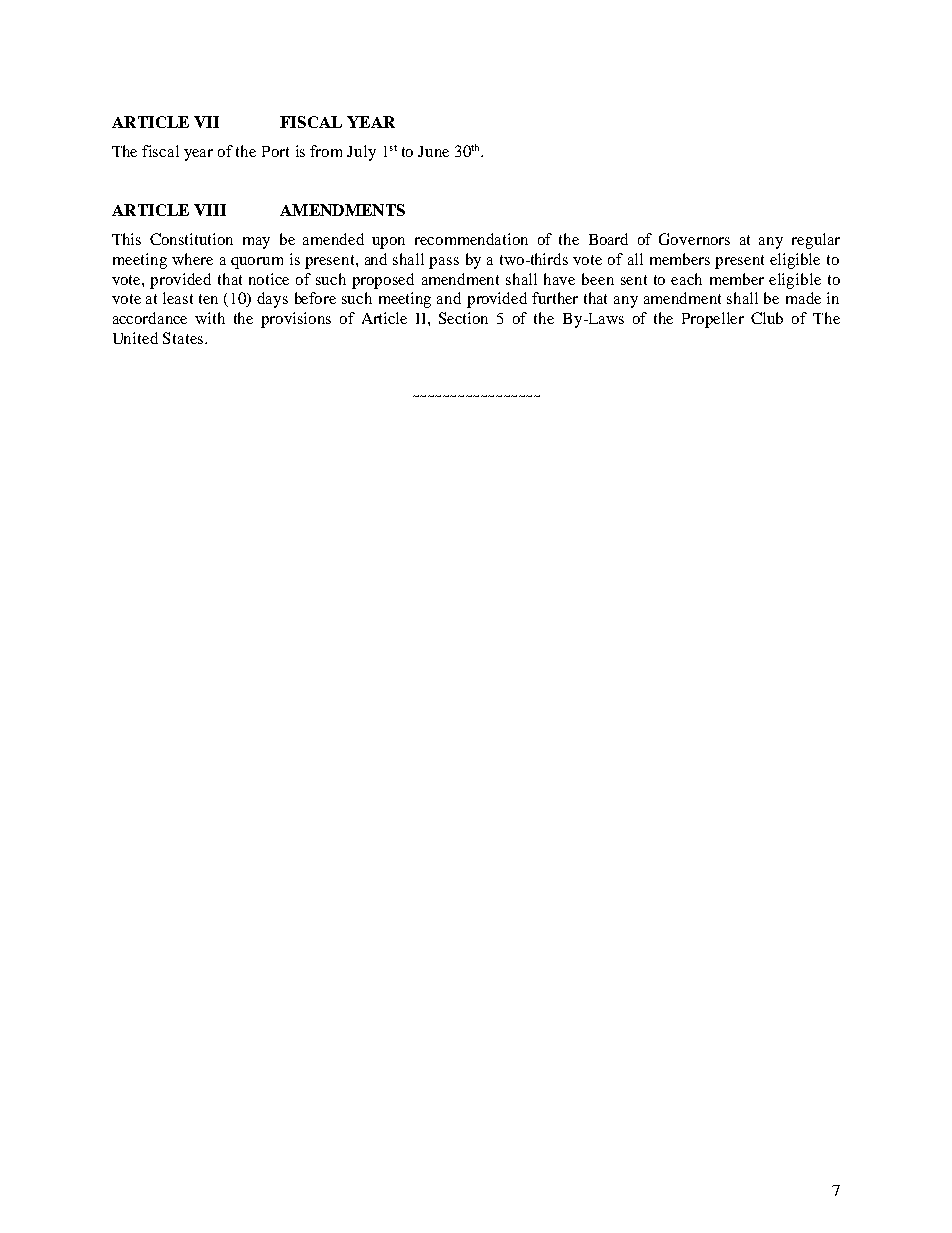  What do you see at coordinates (383, 281) in the image?
I see `proposed` at bounding box center [383, 281].
